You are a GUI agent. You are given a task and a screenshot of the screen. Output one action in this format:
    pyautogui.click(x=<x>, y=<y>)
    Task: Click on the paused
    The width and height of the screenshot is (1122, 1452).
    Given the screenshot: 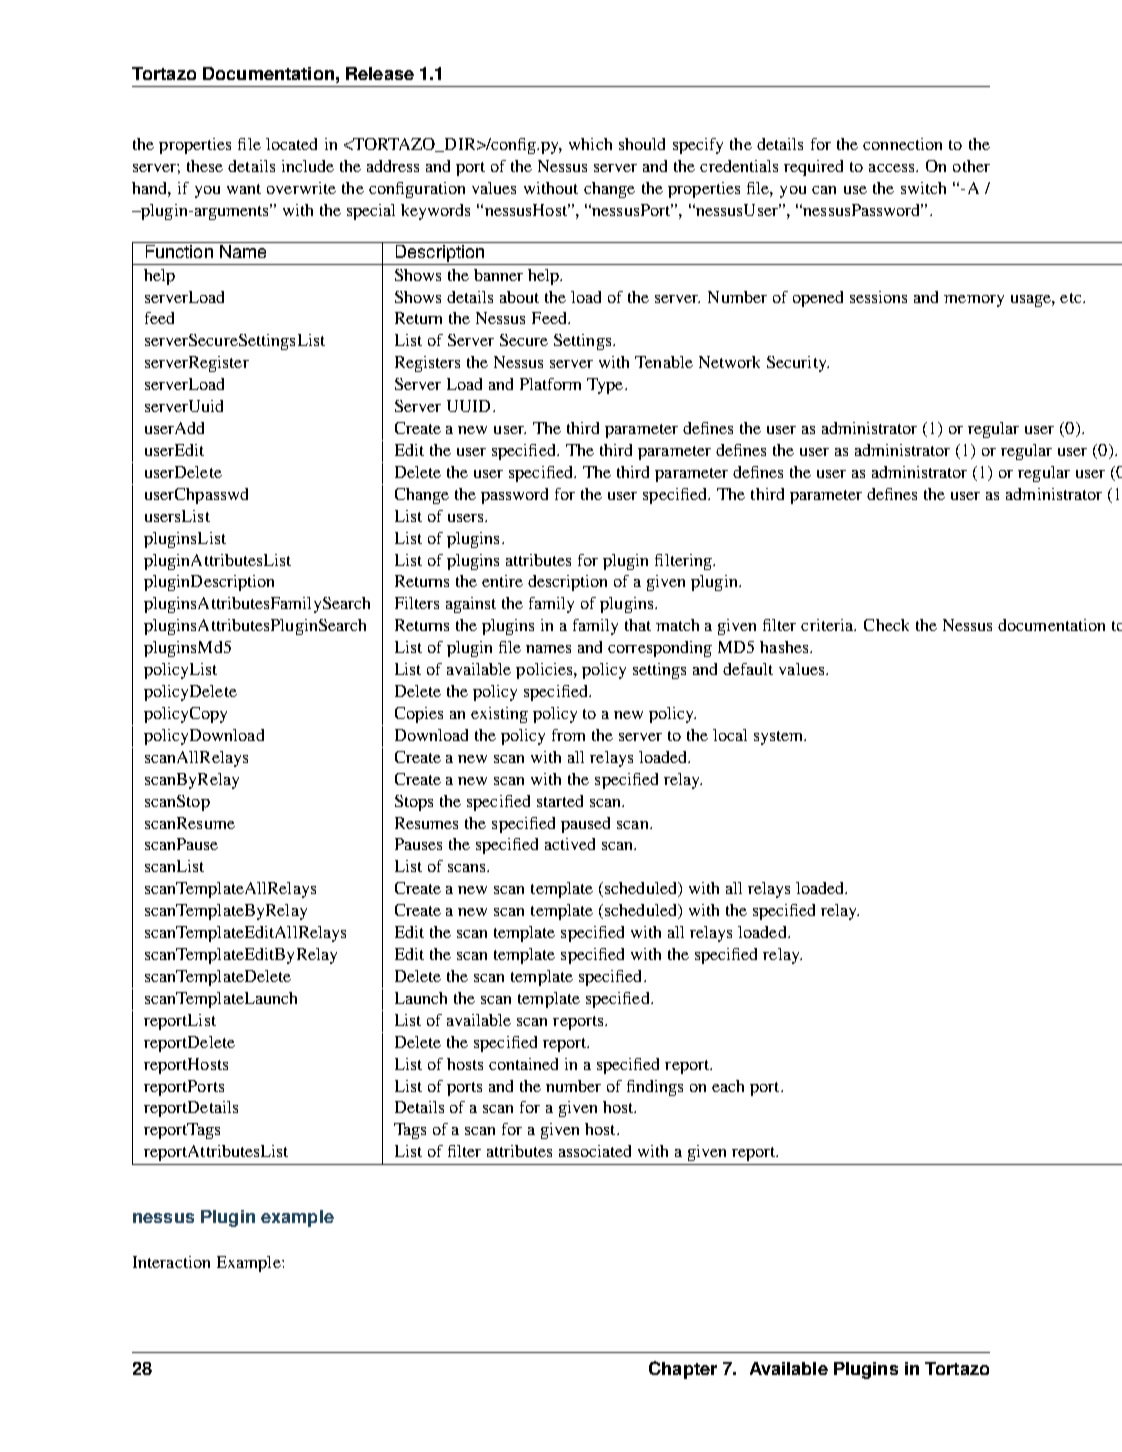 What is the action you would take?
    pyautogui.click(x=585, y=825)
